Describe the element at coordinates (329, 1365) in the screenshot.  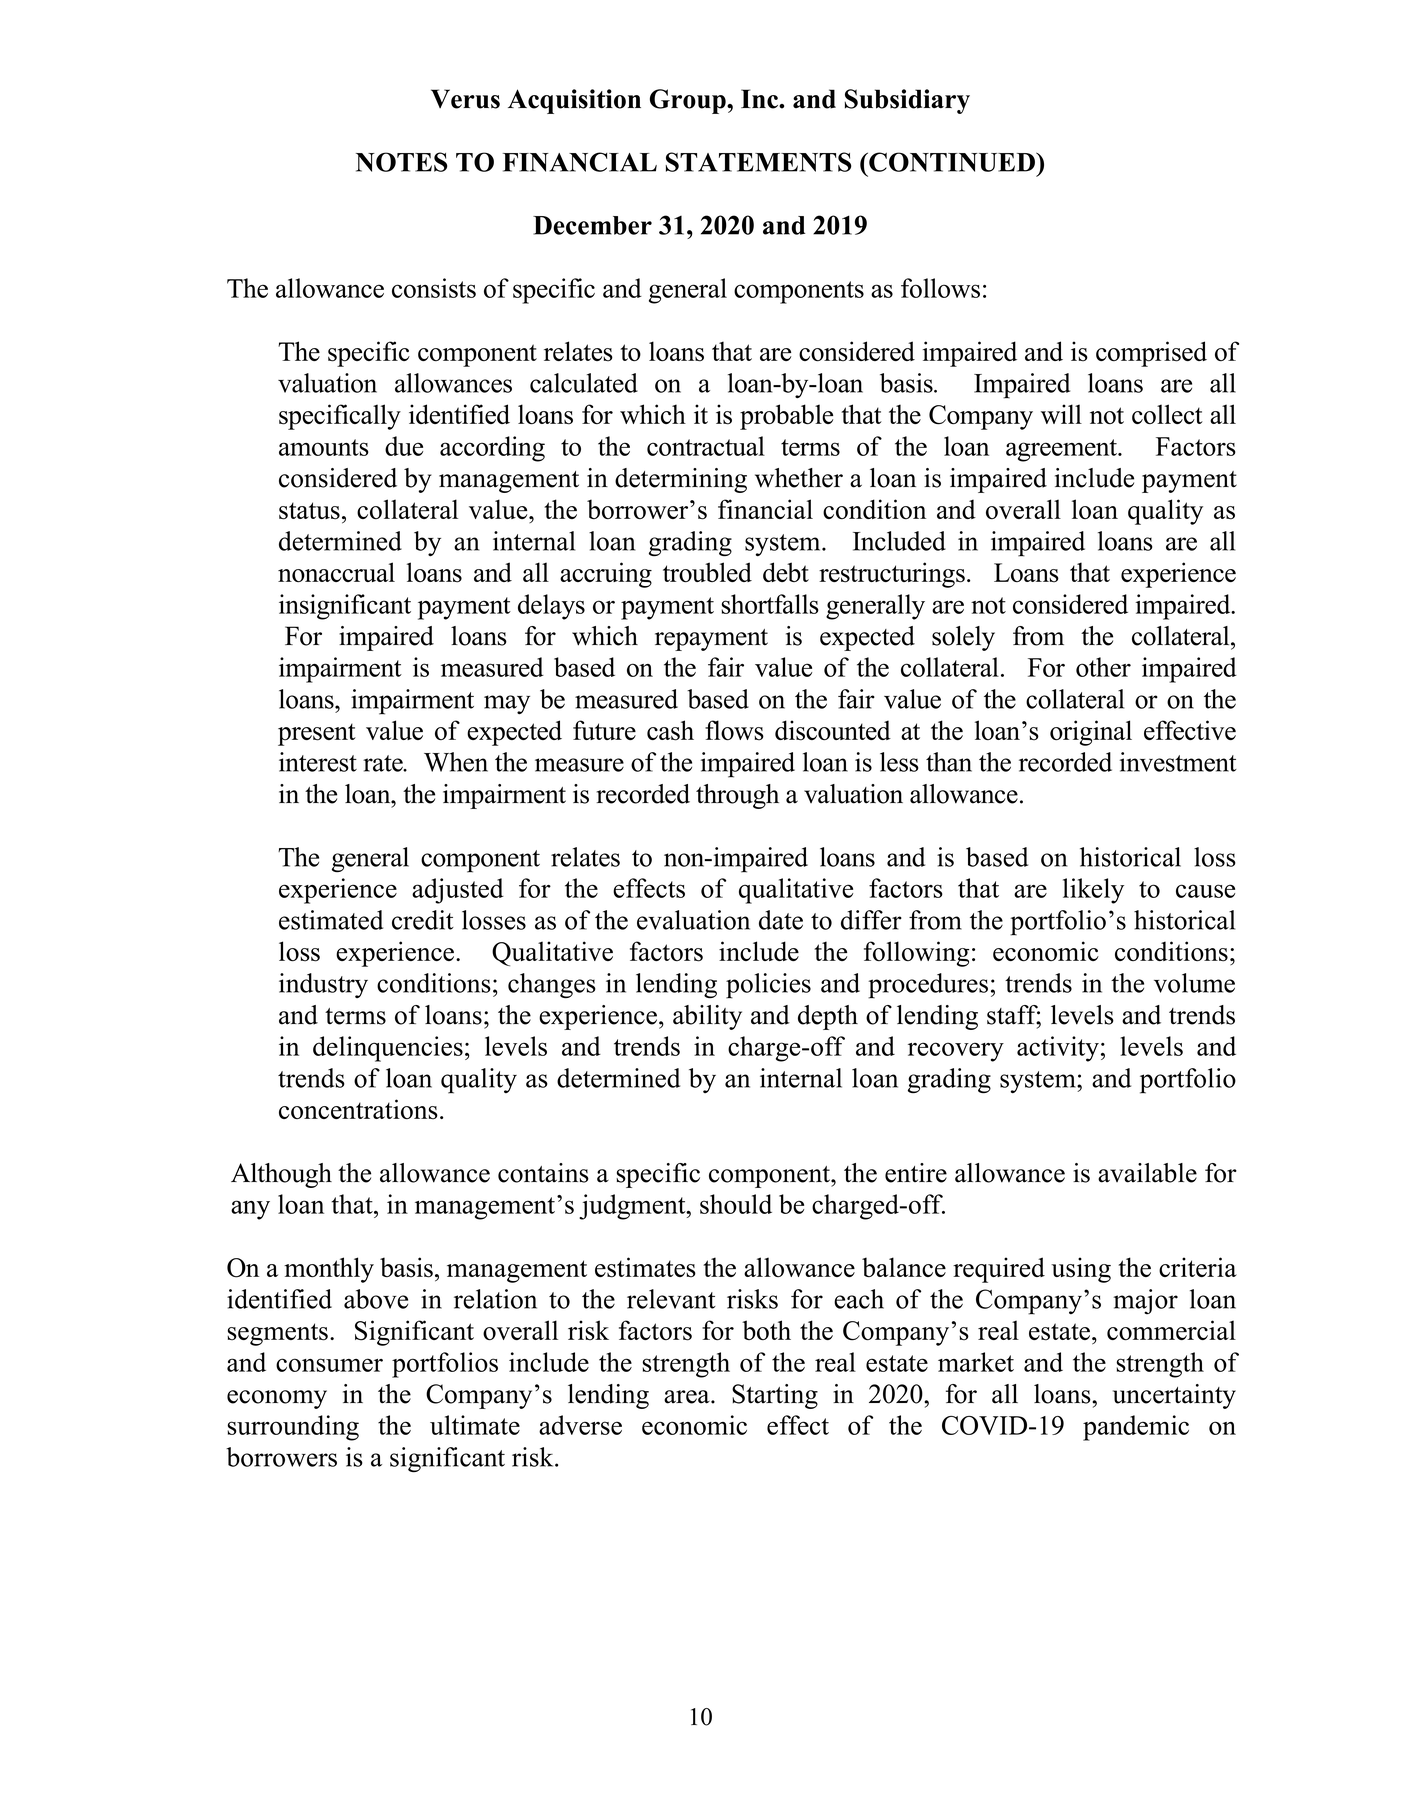
I see `consumer` at that location.
